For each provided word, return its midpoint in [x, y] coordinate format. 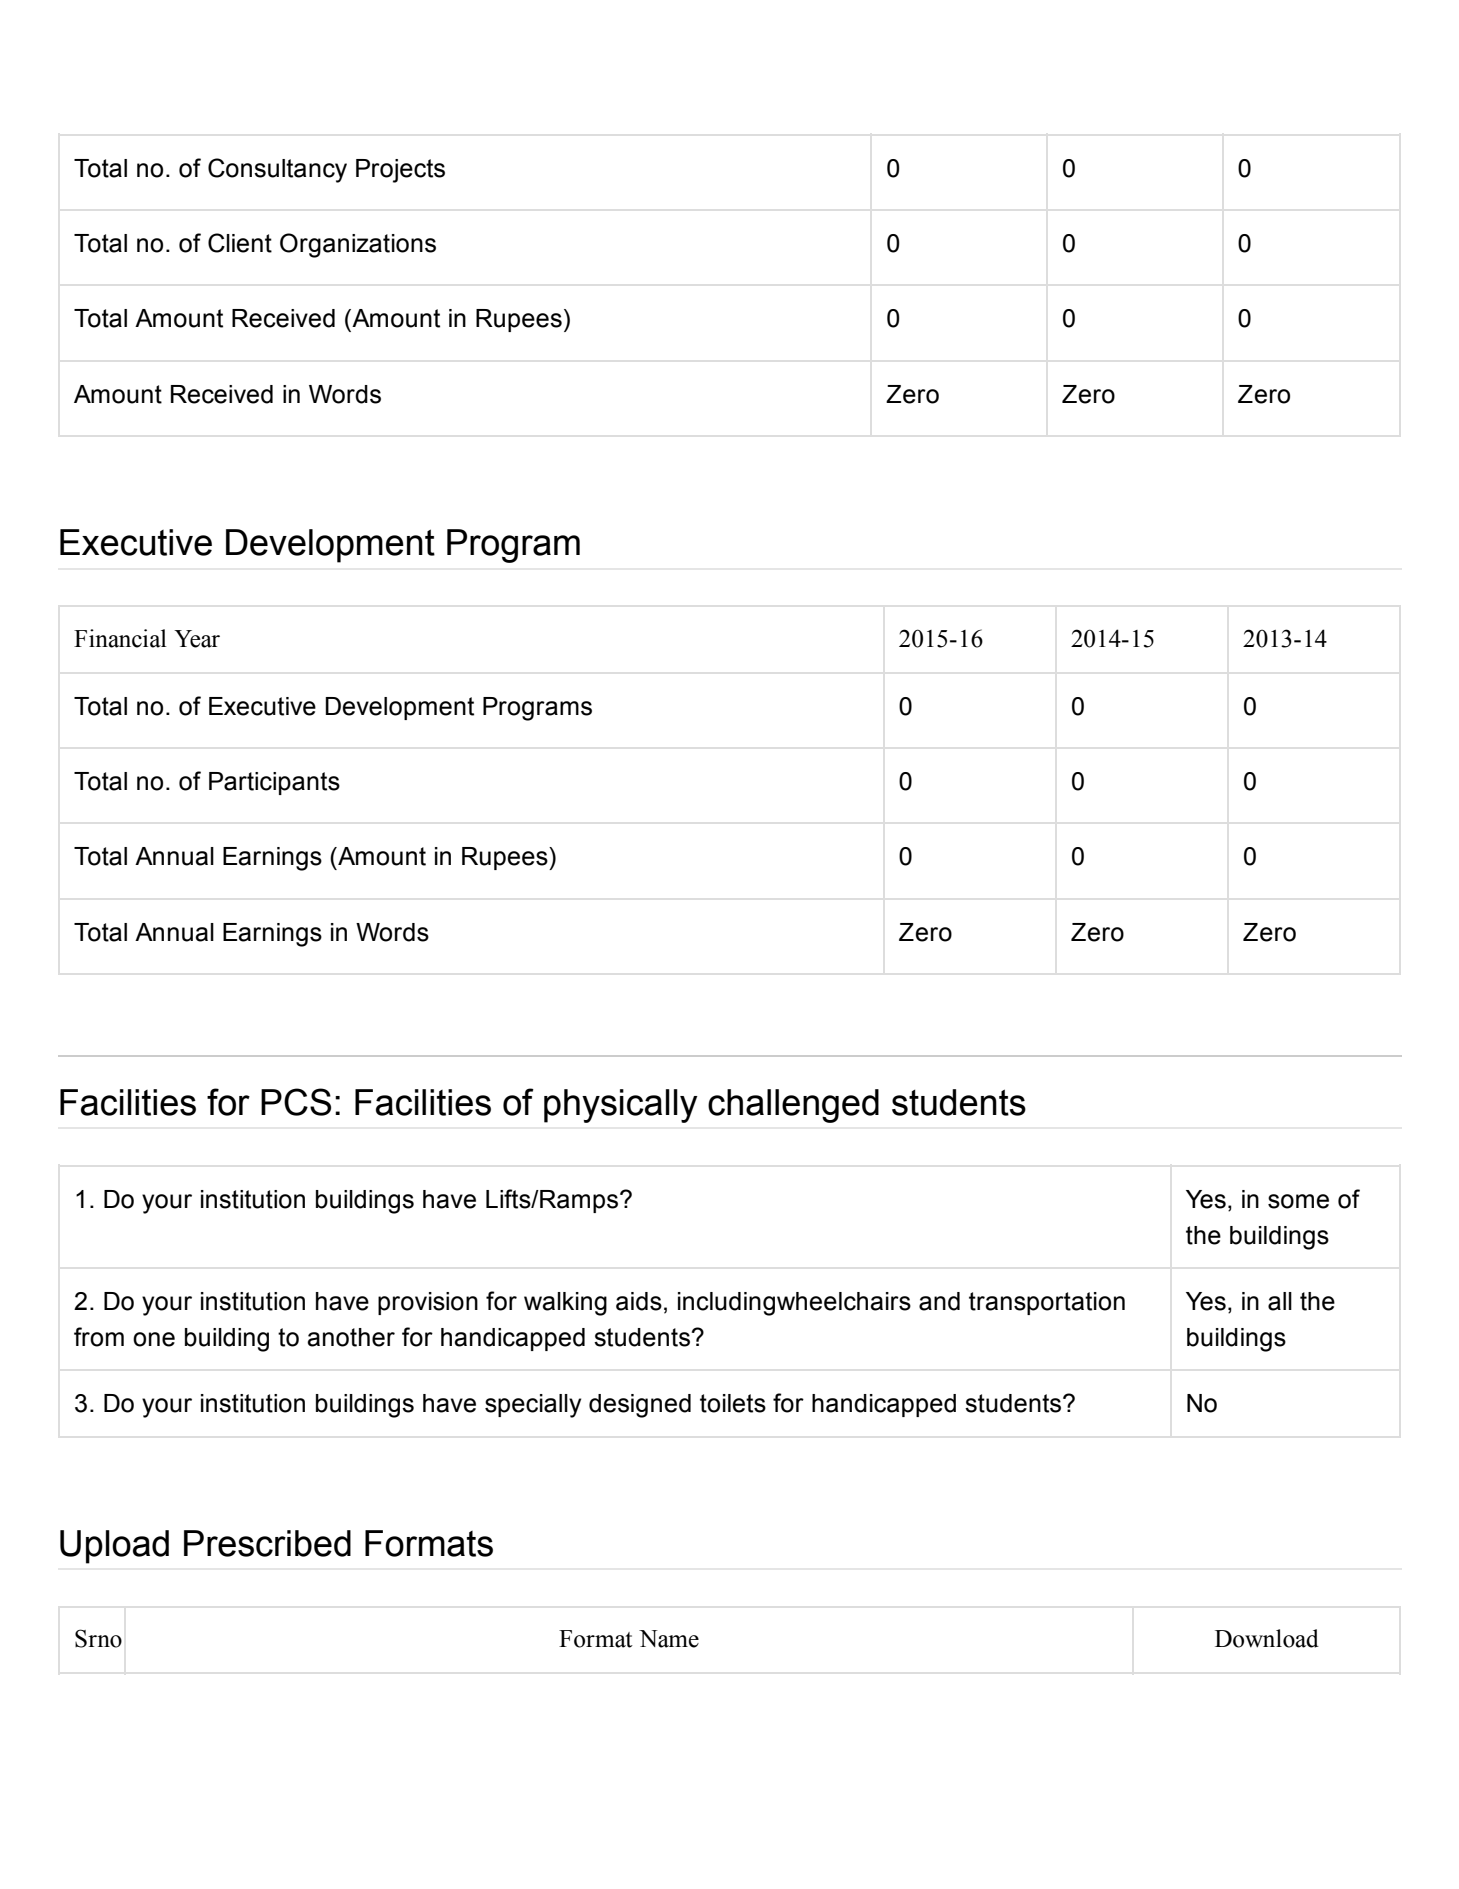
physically [621, 1106]
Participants [274, 783]
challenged [793, 1106]
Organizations [358, 245]
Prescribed [267, 1543]
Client [240, 243]
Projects [400, 171]
